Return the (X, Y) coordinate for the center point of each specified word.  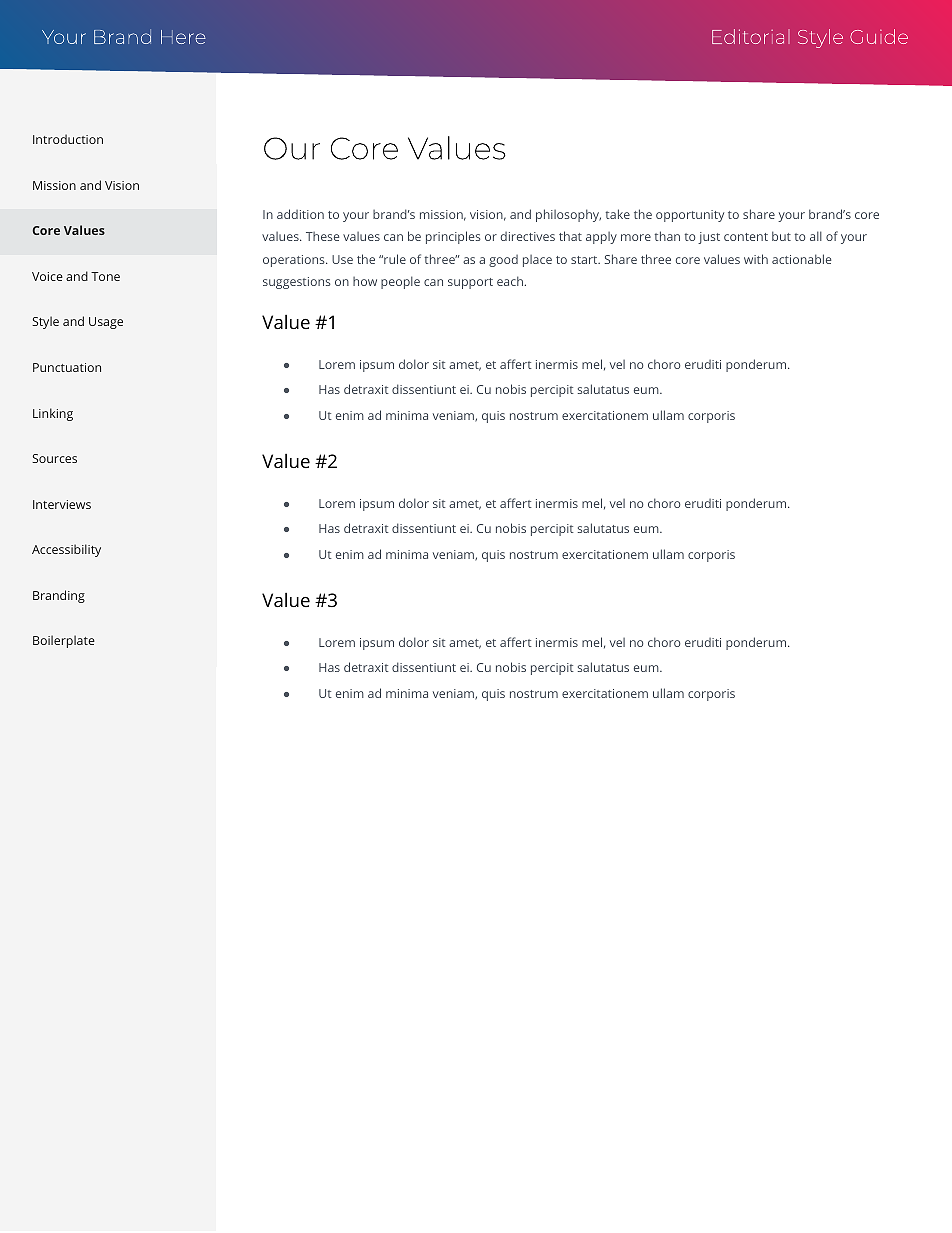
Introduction (68, 139)
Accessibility (66, 550)
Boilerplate (64, 641)
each (510, 281)
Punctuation (67, 367)
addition (300, 214)
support (470, 283)
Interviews (62, 504)
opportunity (690, 216)
